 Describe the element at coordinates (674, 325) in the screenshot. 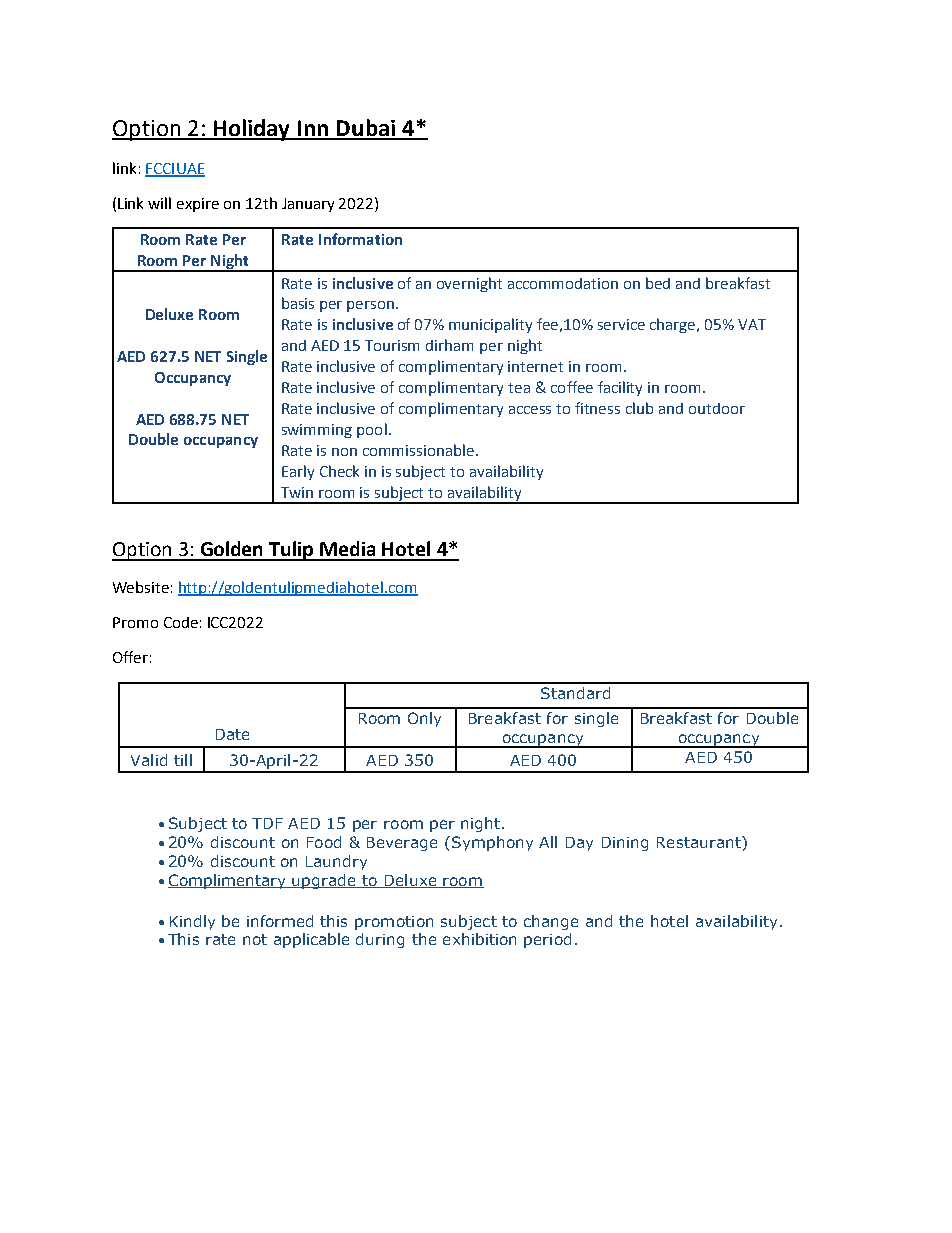

I see `charge` at that location.
